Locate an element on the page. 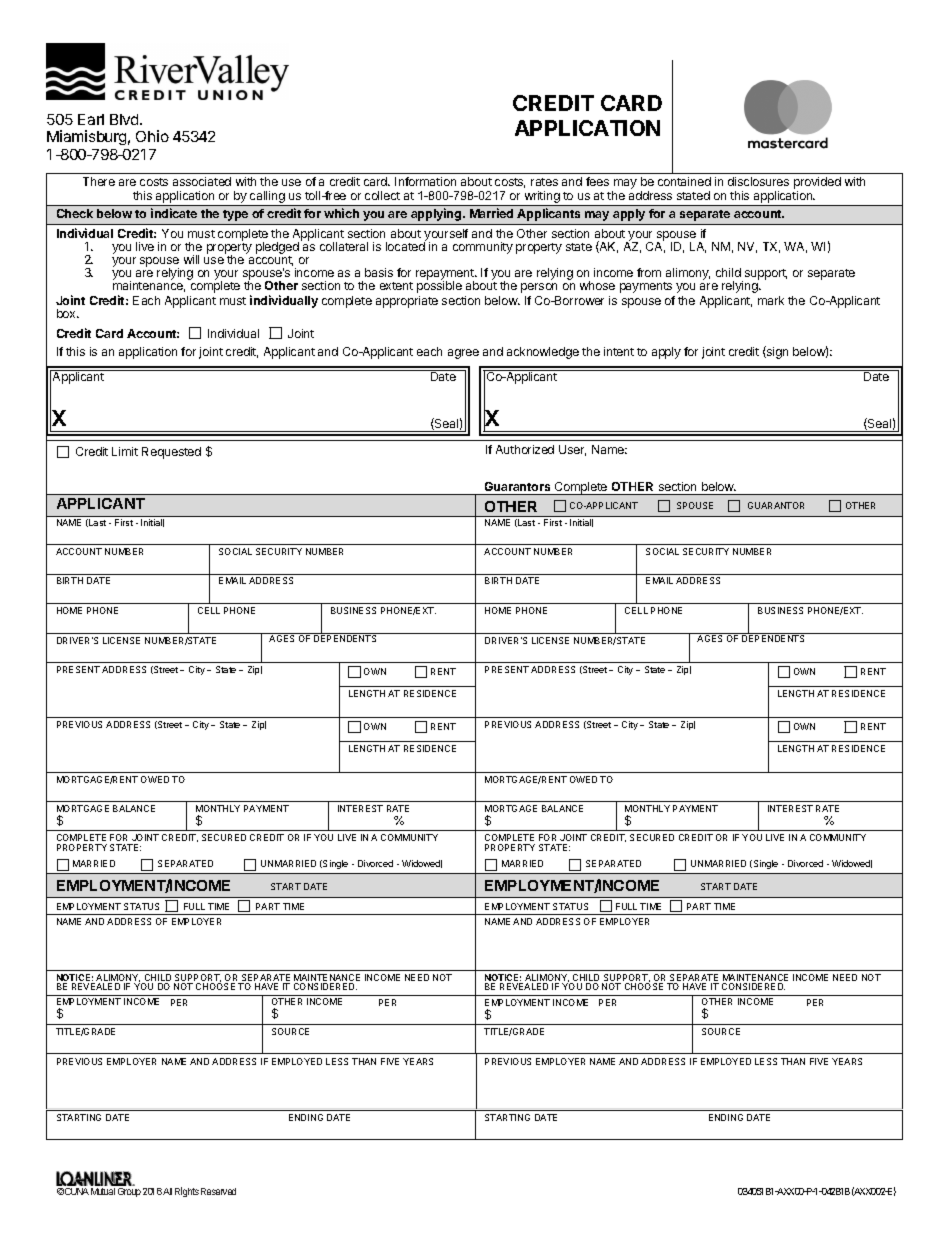  intent is located at coordinates (619, 351).
